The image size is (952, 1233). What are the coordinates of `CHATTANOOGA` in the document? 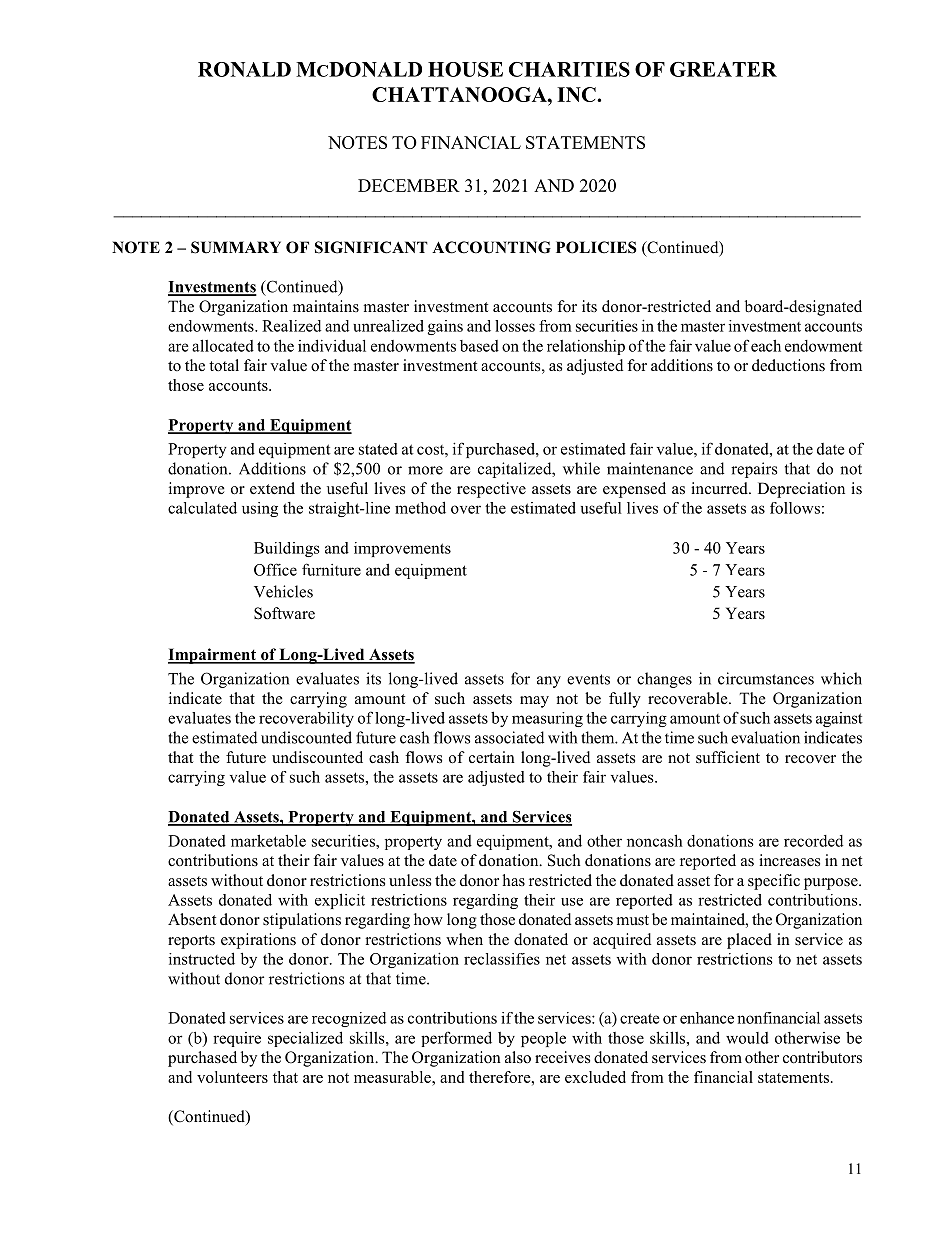 It's located at (460, 94).
